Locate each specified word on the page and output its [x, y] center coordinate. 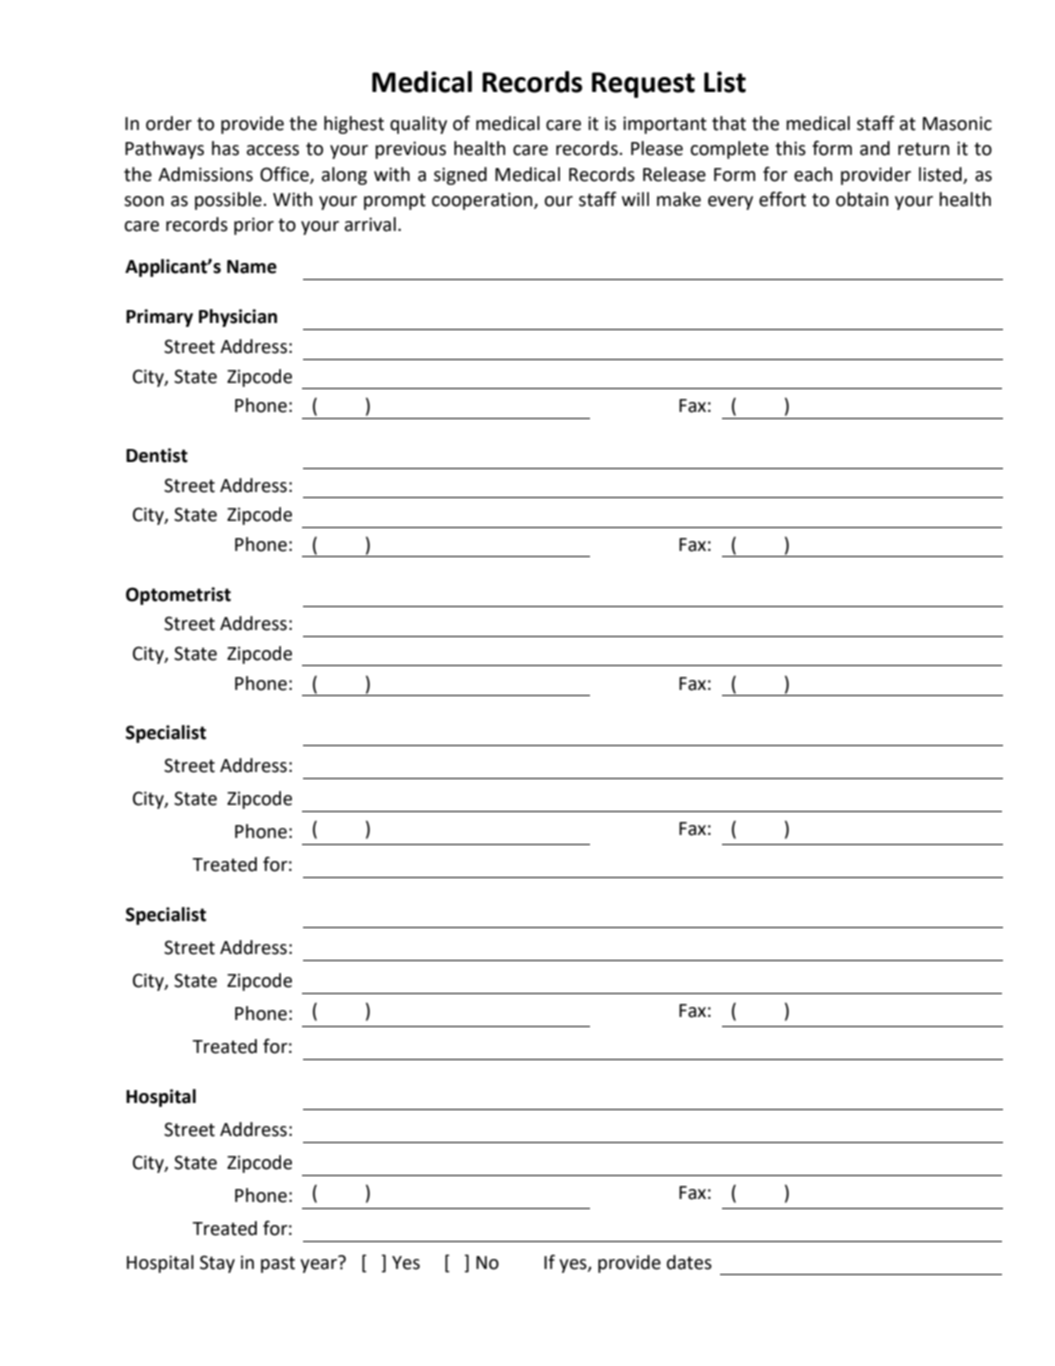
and [875, 148]
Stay [217, 1264]
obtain [862, 199]
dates [689, 1262]
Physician [238, 318]
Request [643, 85]
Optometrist [178, 596]
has [225, 148]
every [730, 203]
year [319, 1264]
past [278, 1264]
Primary [159, 318]
